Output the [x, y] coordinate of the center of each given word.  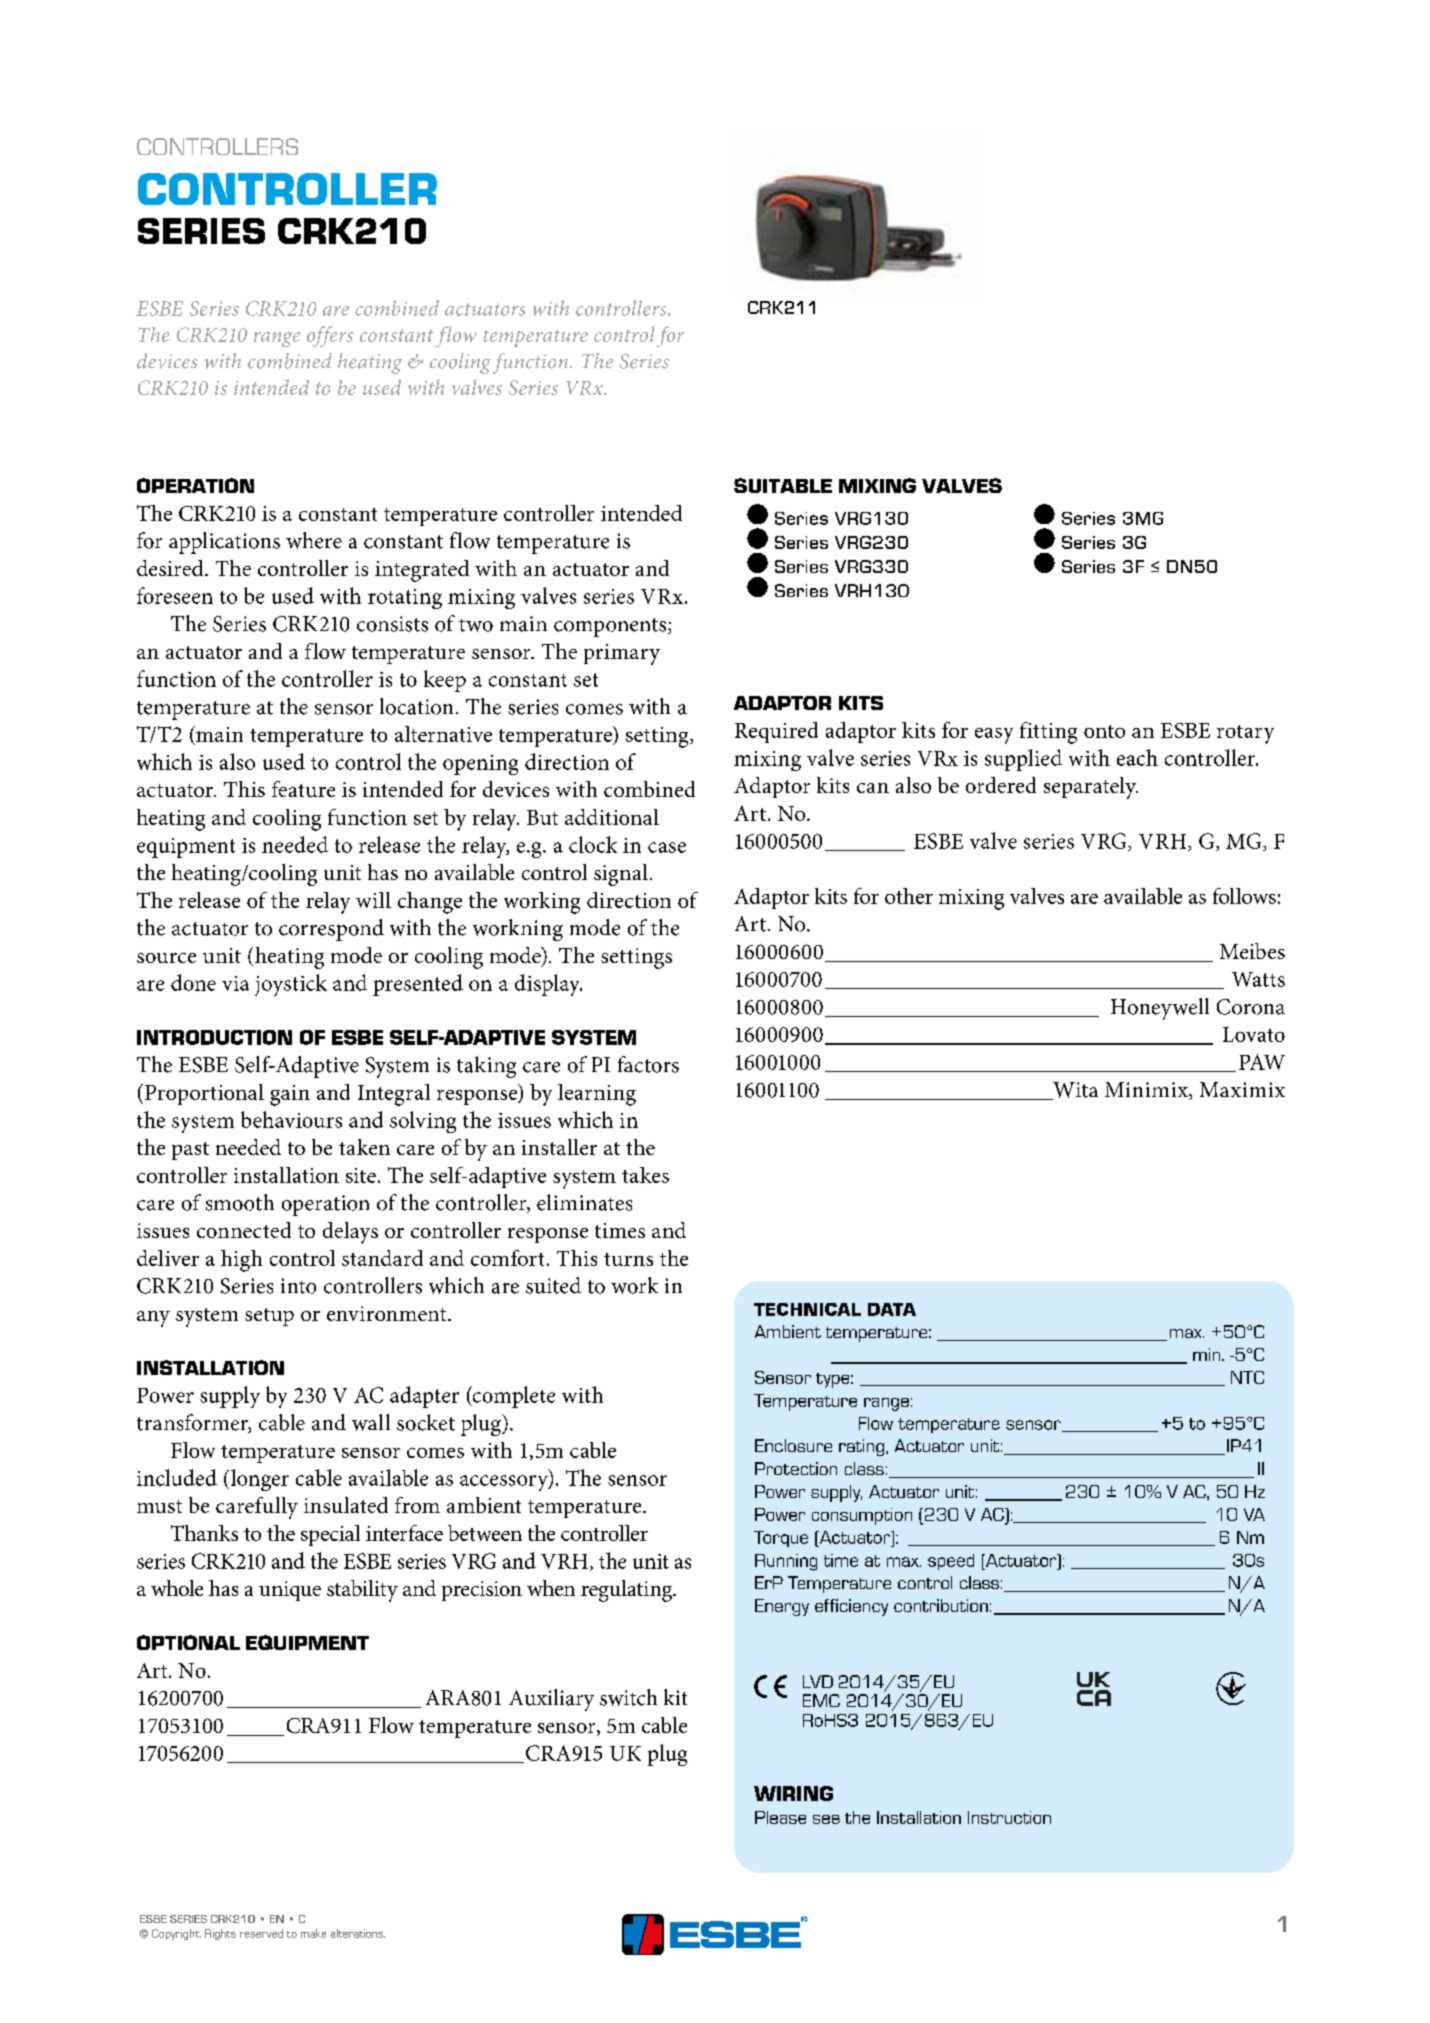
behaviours [291, 1119]
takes [645, 1175]
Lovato [1254, 1034]
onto [1104, 731]
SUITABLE [783, 485]
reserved [261, 1933]
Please [780, 1817]
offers [330, 336]
